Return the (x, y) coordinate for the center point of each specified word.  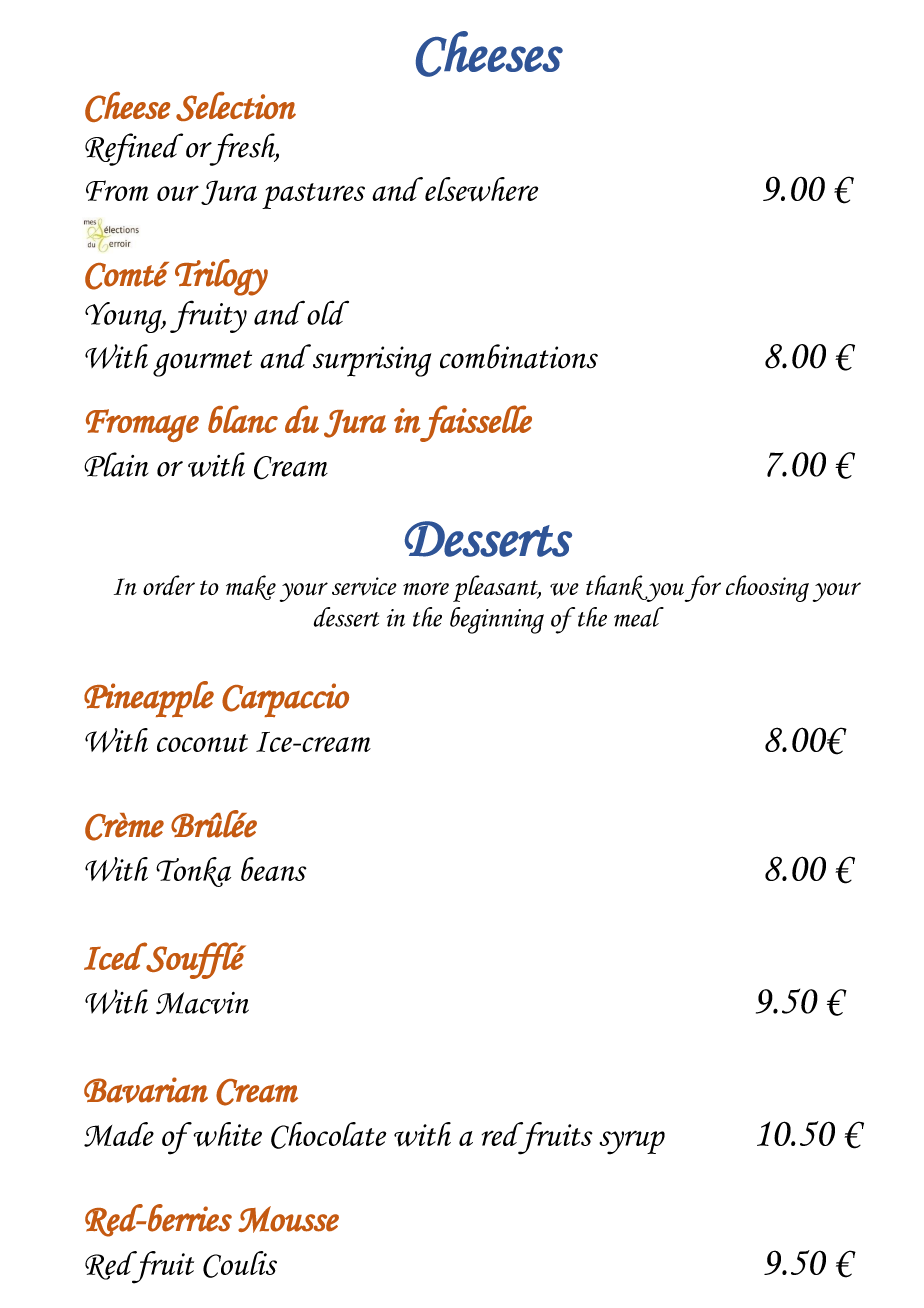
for (703, 588)
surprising (372, 361)
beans (274, 869)
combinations (519, 356)
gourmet (202, 363)
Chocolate (328, 1135)
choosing (767, 588)
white (226, 1134)
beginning (497, 620)
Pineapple (149, 699)
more (426, 588)
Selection (236, 106)
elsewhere (481, 189)
